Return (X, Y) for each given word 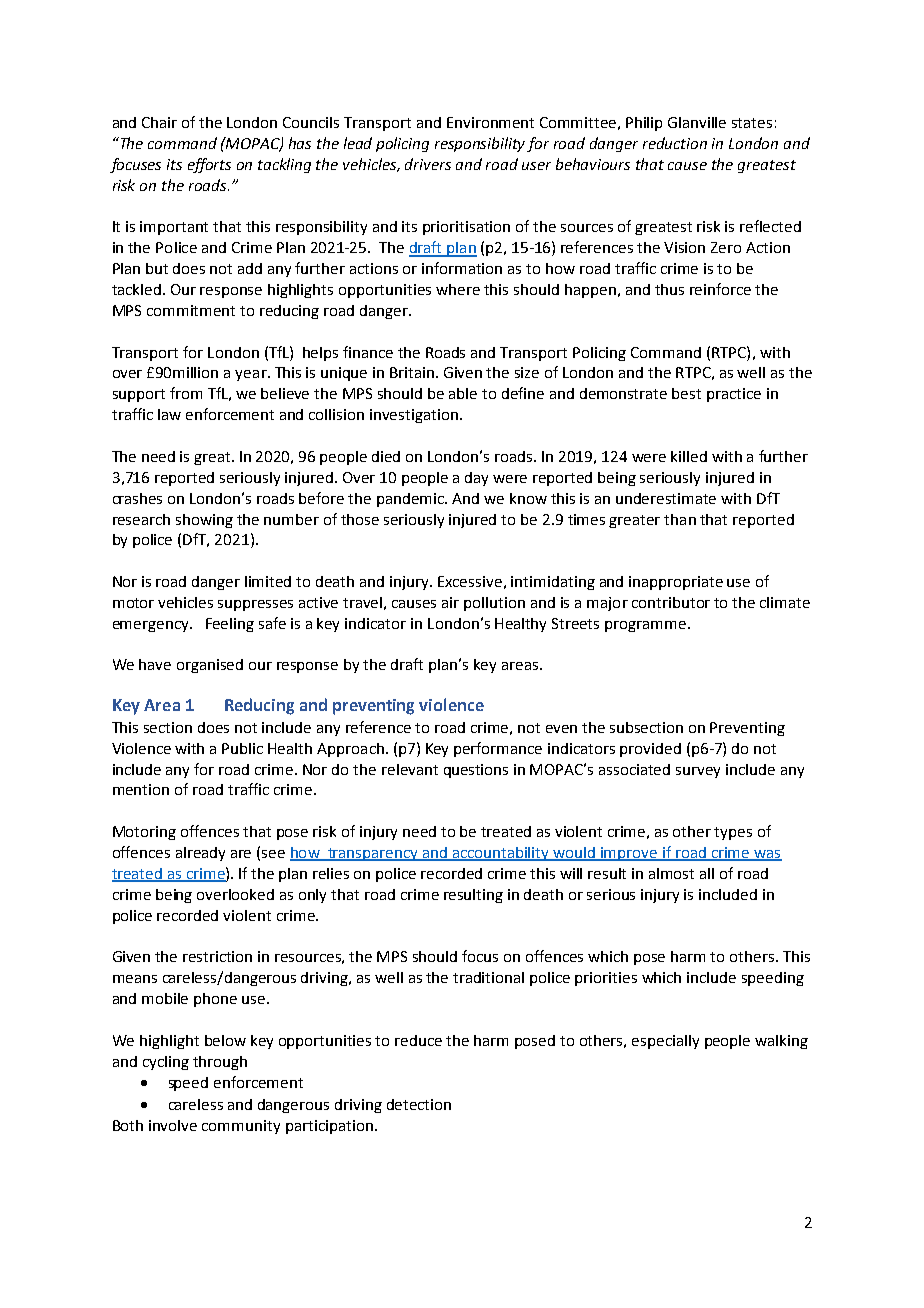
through (220, 1063)
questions (476, 771)
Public (242, 748)
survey (698, 772)
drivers (428, 164)
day (476, 479)
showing (204, 521)
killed (689, 456)
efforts (209, 165)
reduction (675, 143)
